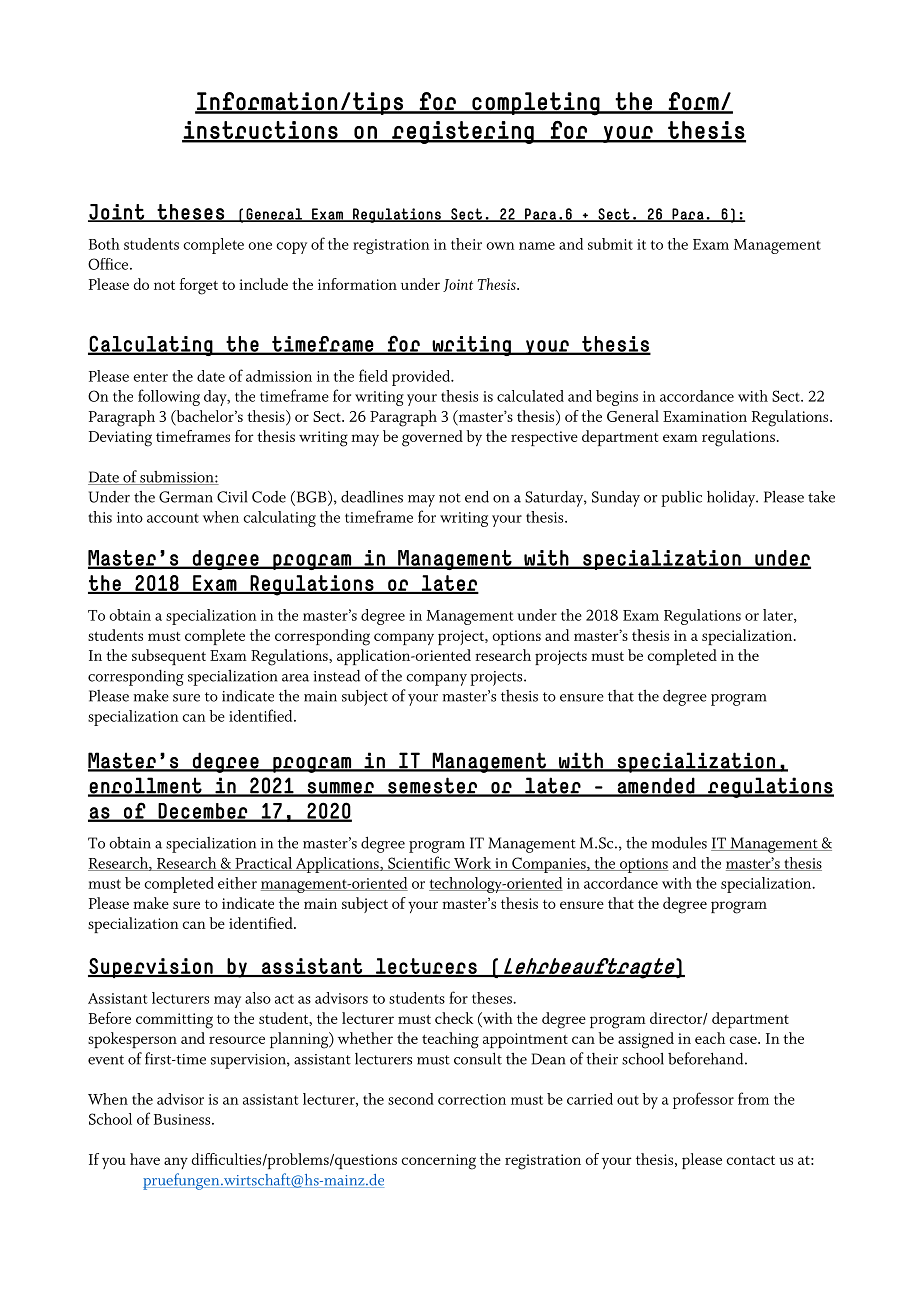 This document has width=924, height=1308. Describe the element at coordinates (472, 1099) in the document. I see `correction` at that location.
